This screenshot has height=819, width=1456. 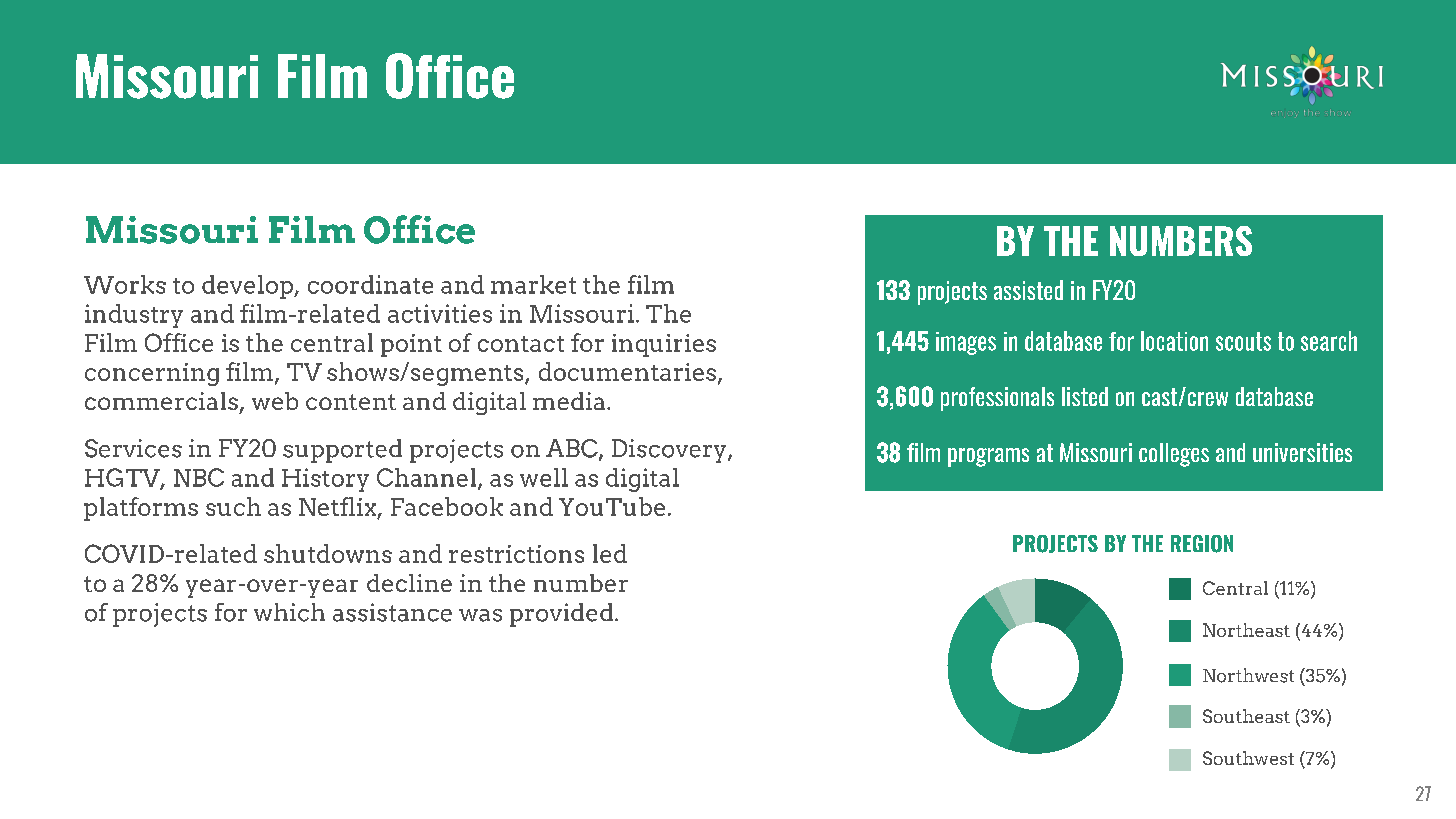 I want to click on Southwest, so click(x=1248, y=758).
